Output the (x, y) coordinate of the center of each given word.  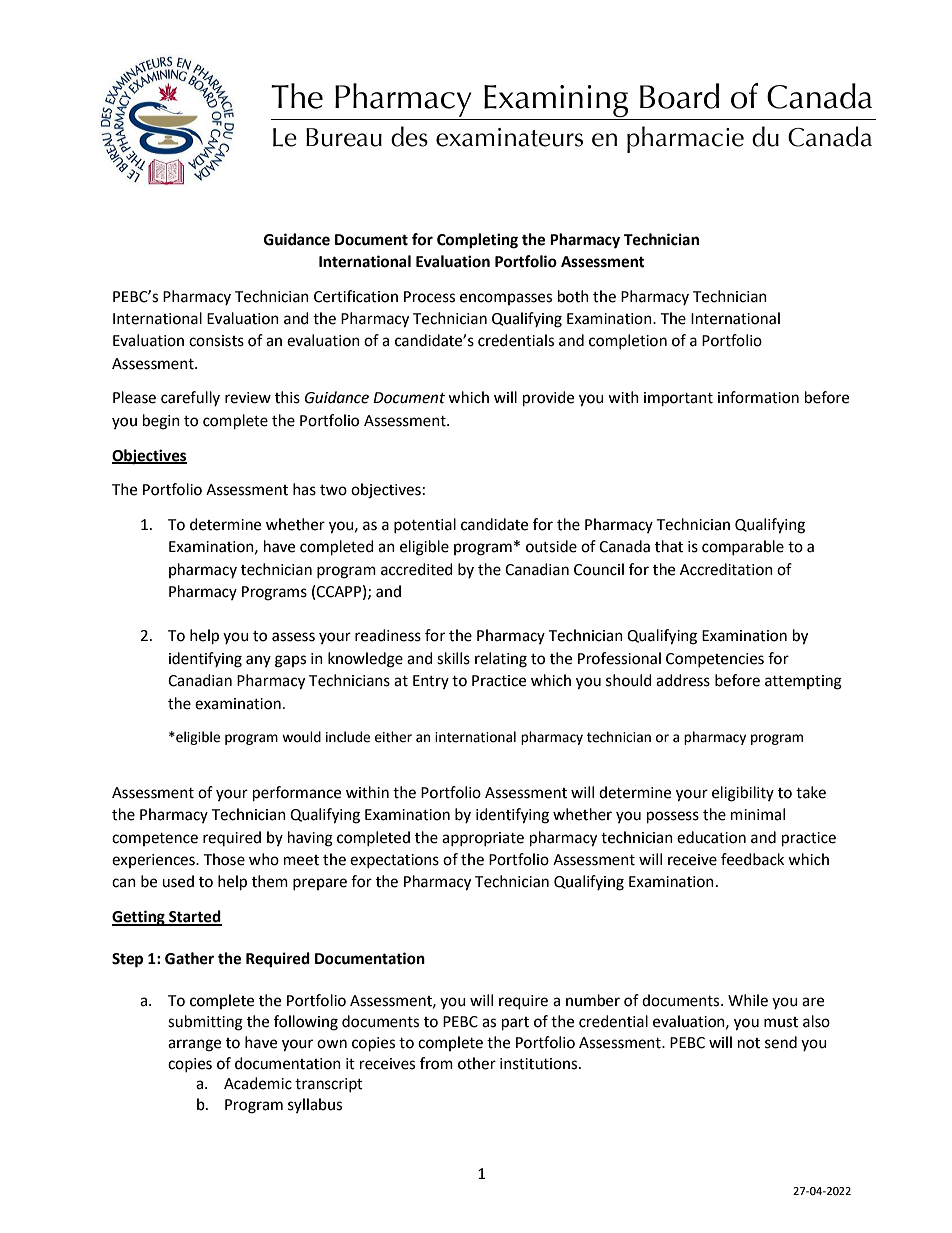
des (409, 136)
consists (216, 341)
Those (224, 859)
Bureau (344, 137)
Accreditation (726, 569)
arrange (194, 1045)
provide (548, 399)
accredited (417, 569)
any (258, 661)
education (711, 837)
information (758, 397)
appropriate (483, 839)
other (477, 1063)
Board (679, 96)
